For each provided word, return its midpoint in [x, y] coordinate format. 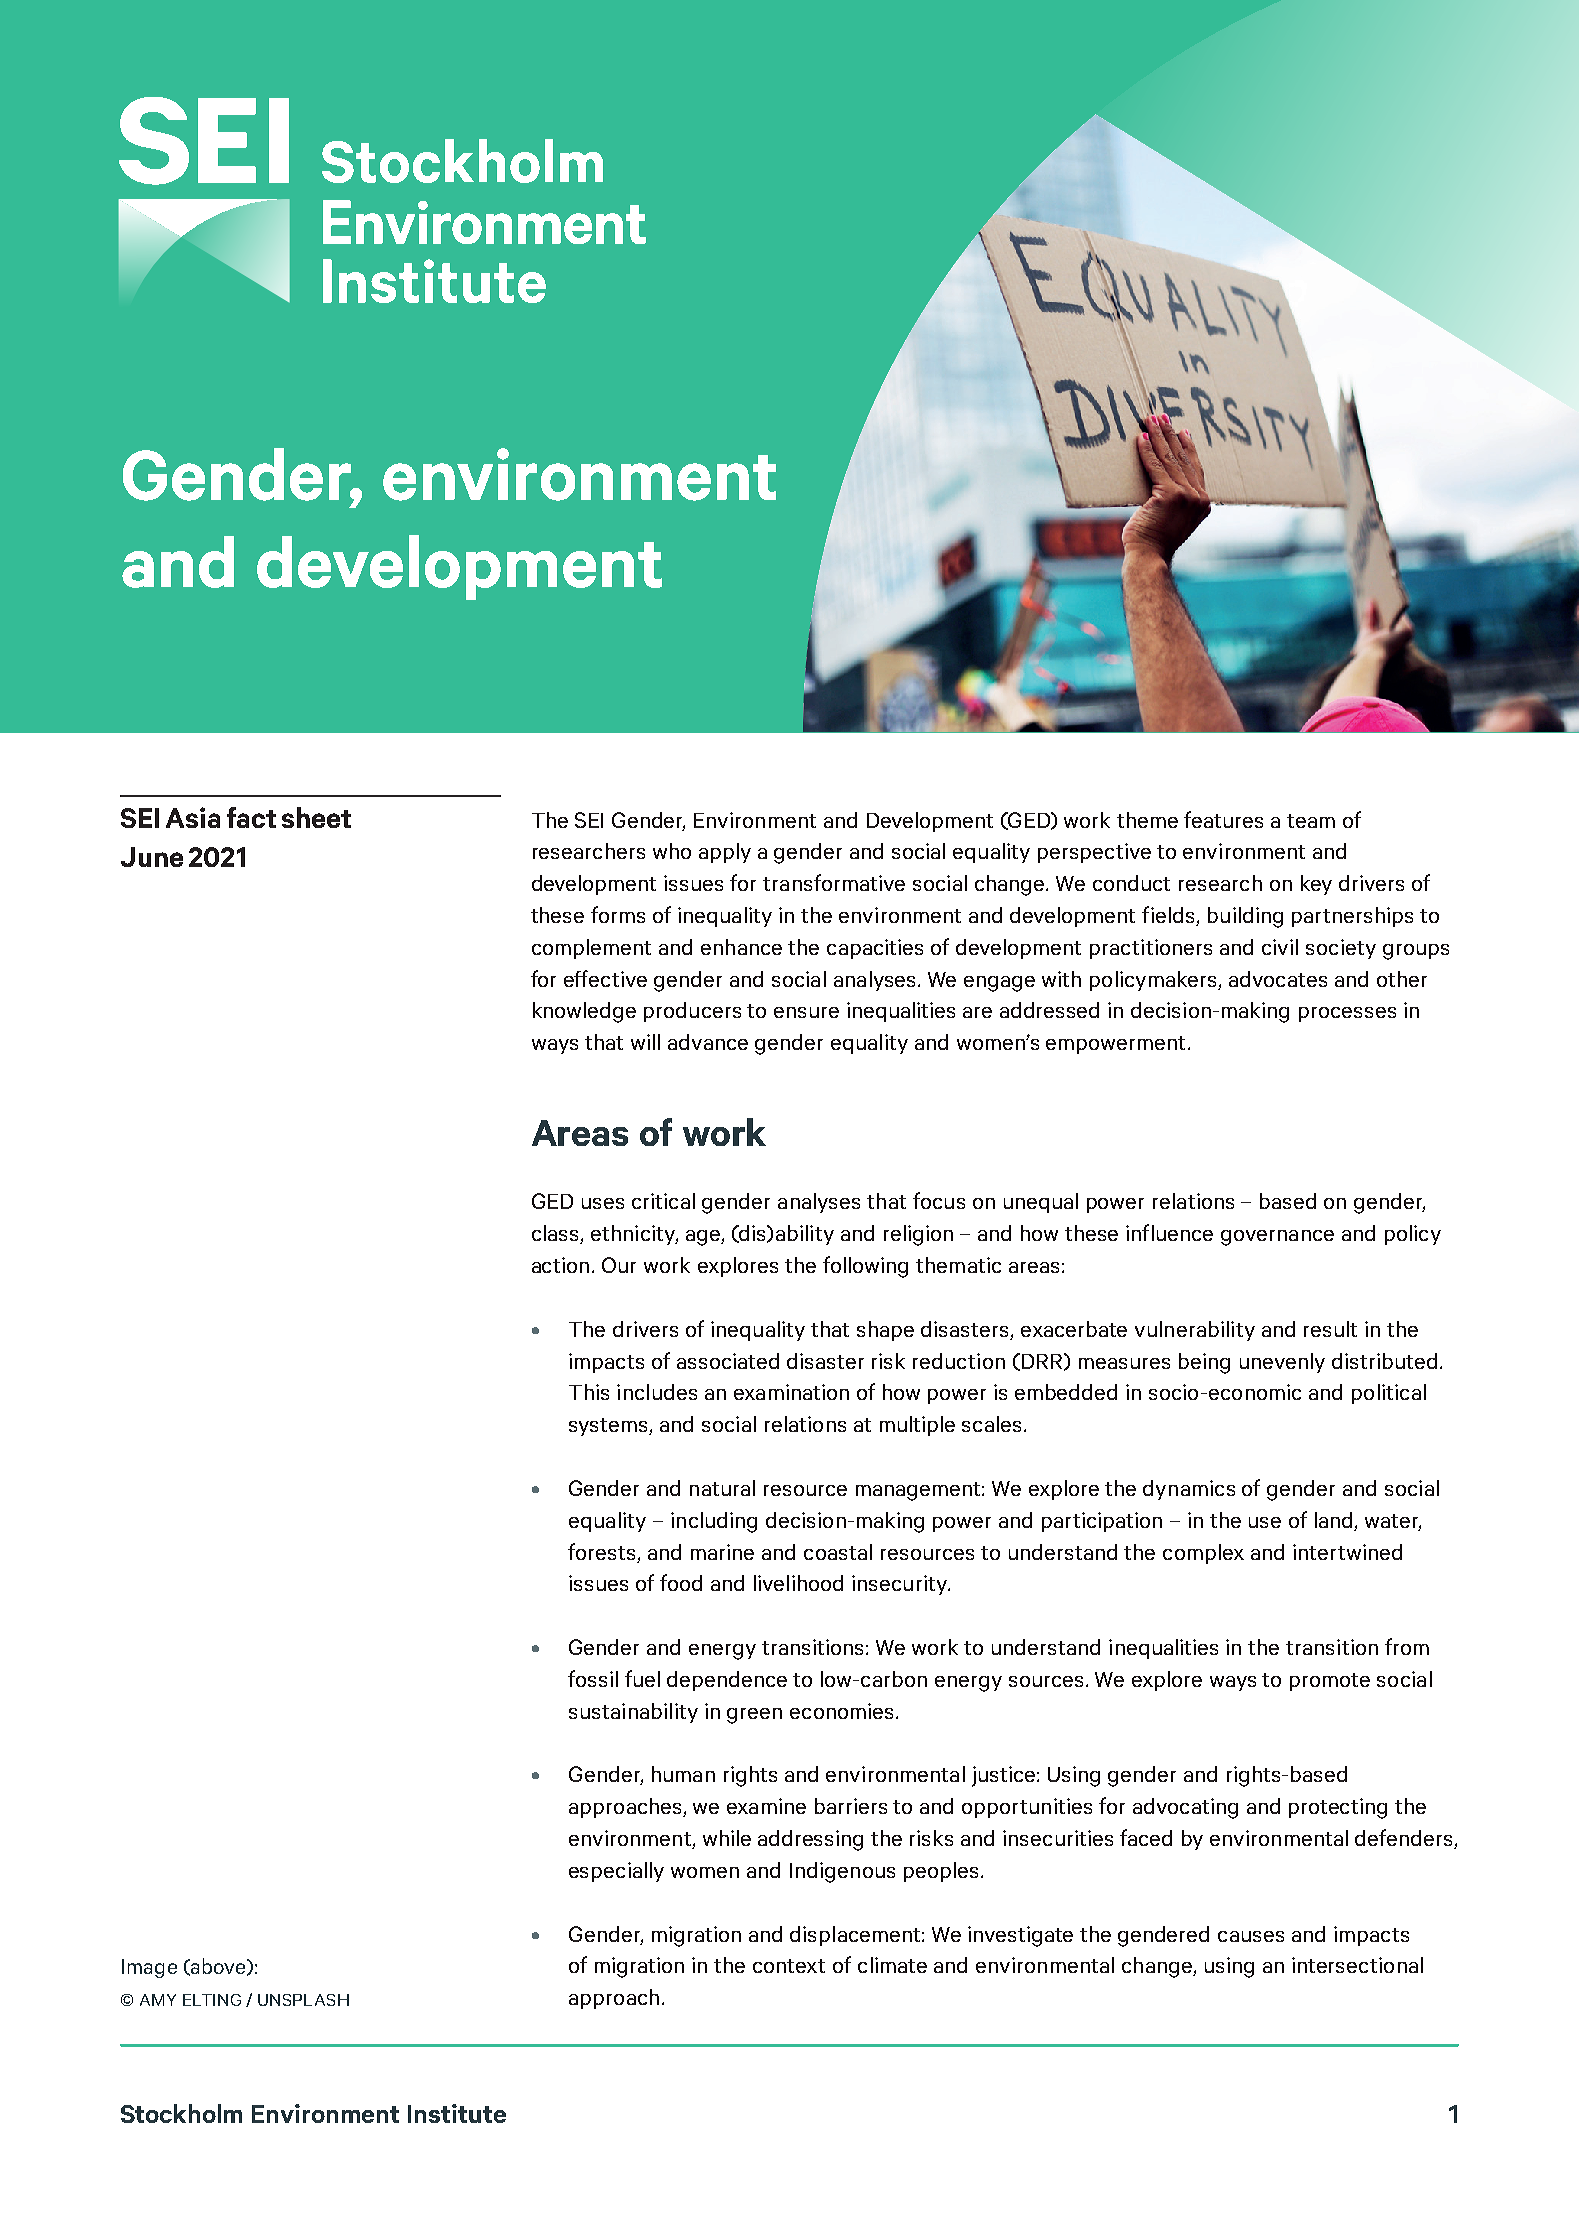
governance [1277, 1238]
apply [725, 853]
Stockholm [181, 2113]
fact [251, 817]
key [1316, 885]
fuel [642, 1678]
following [865, 1267]
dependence [727, 1681]
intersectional [1357, 1965]
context [789, 1966]
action [560, 1265]
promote [1330, 1682]
